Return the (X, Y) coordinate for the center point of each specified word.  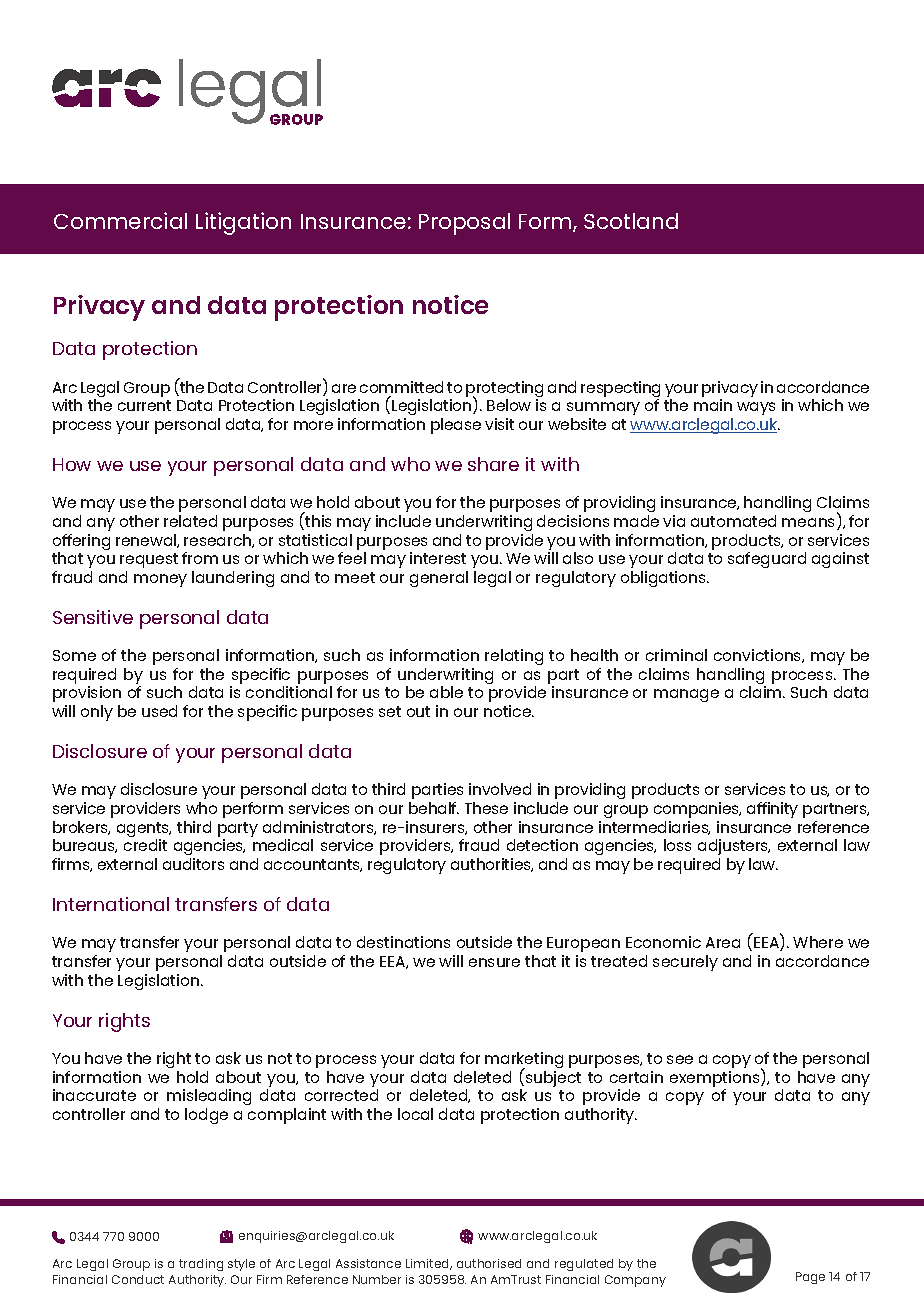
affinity (772, 810)
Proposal (464, 224)
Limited (429, 1264)
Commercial (120, 220)
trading (201, 1265)
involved (500, 789)
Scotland (631, 221)
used (159, 711)
